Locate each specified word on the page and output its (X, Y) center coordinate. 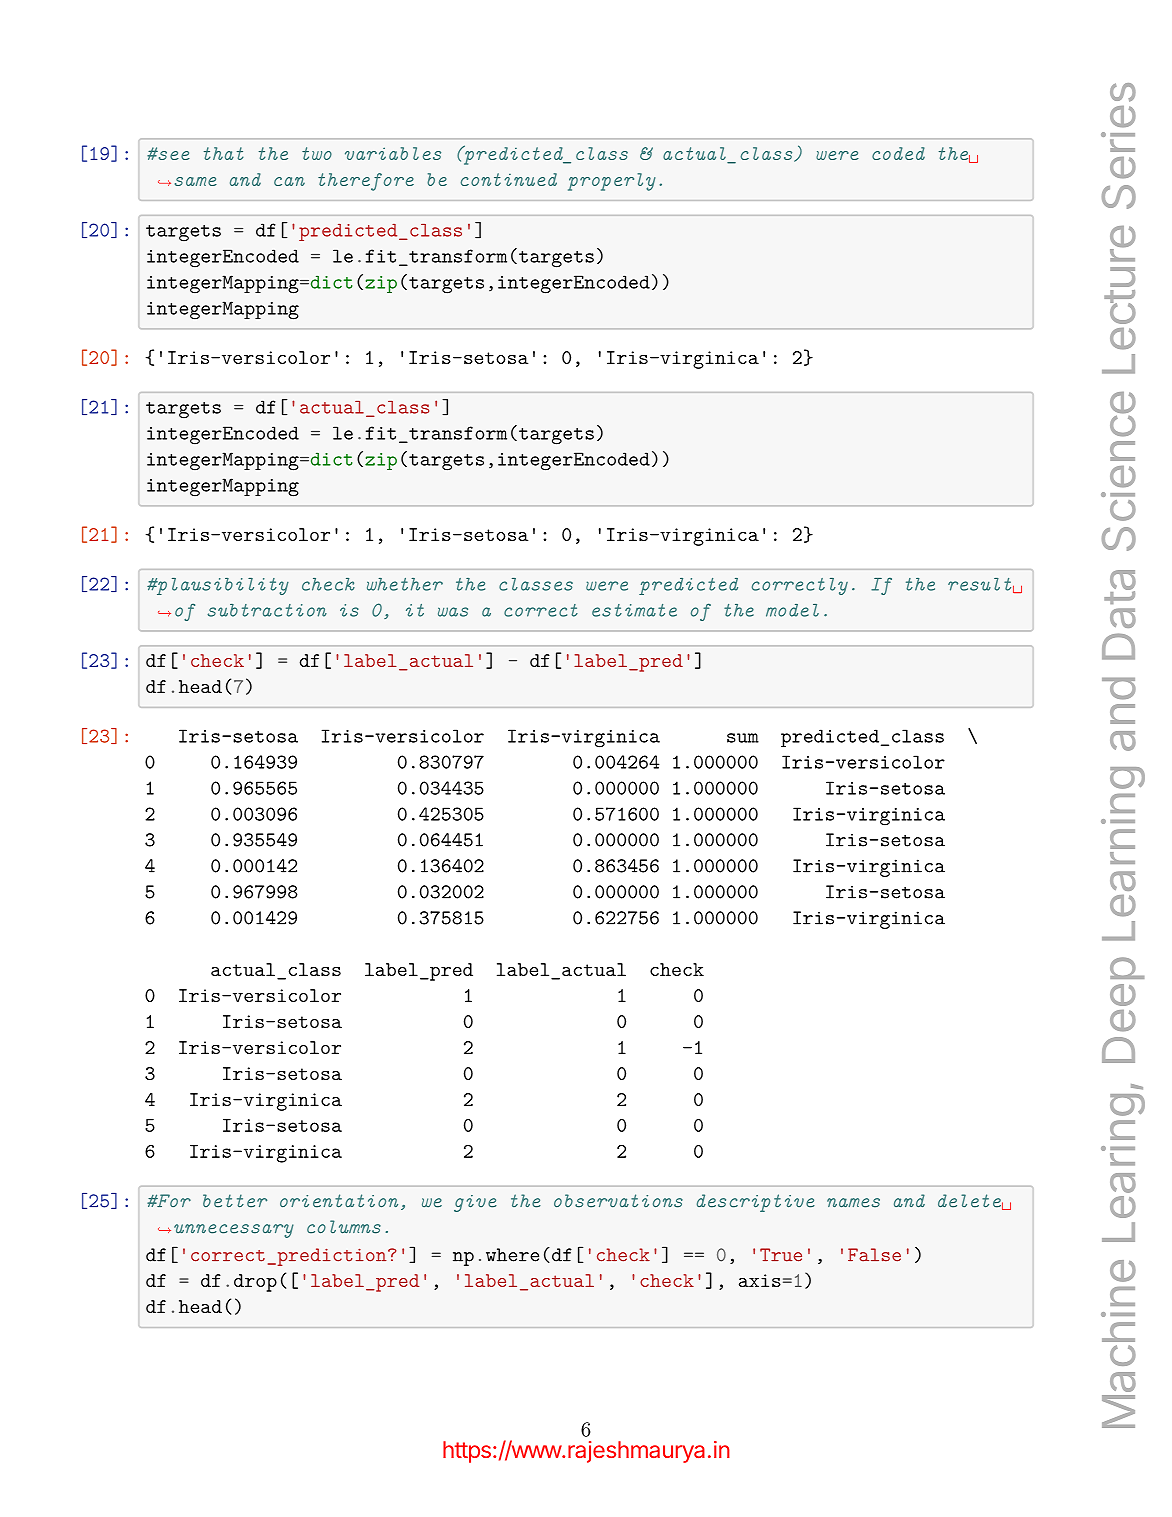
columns (344, 1227)
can (289, 181)
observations (618, 1201)
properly (612, 182)
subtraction (267, 610)
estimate (634, 610)
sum (743, 738)
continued (509, 179)
